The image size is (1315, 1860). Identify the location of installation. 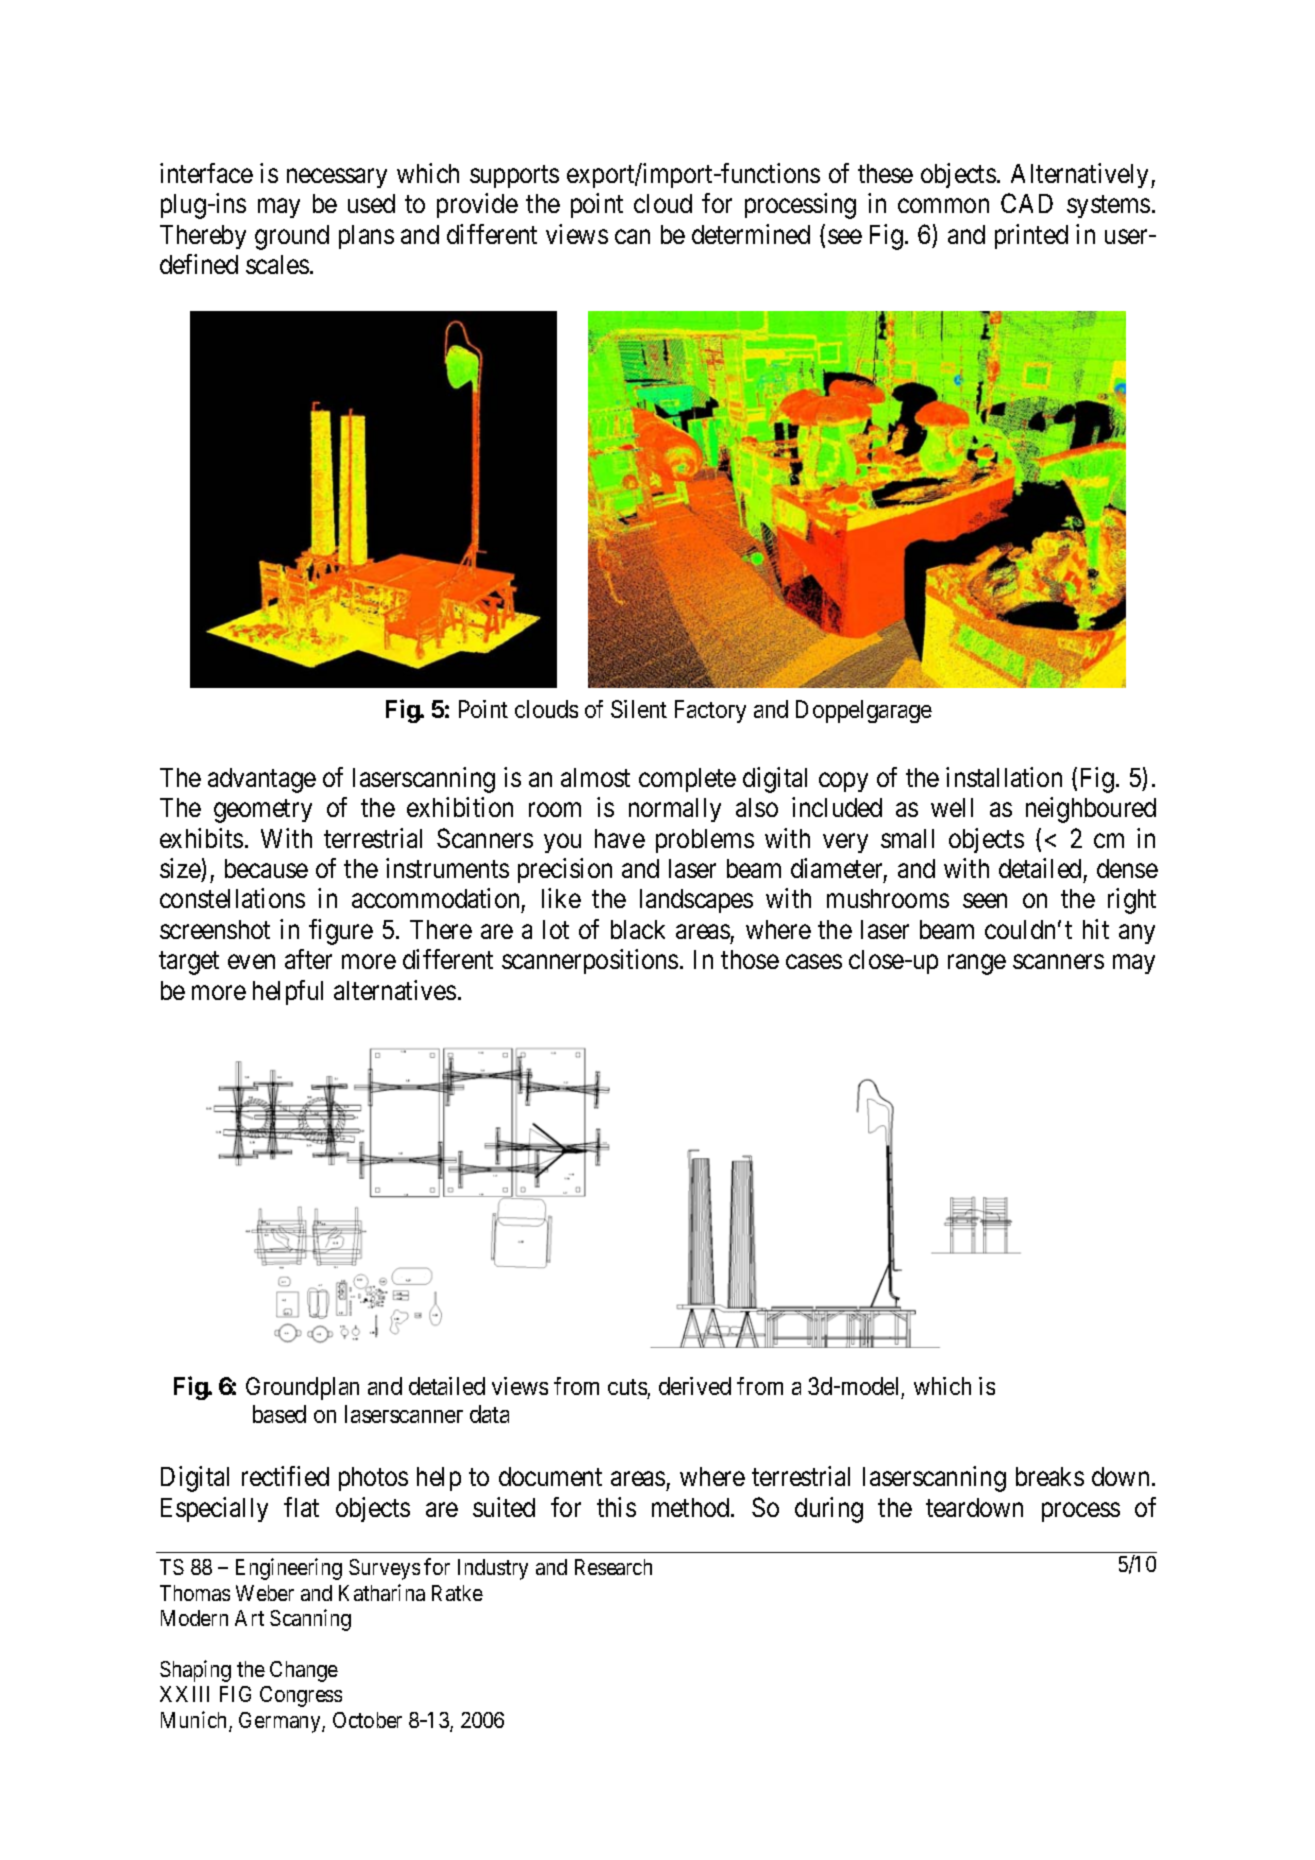
(1004, 777).
